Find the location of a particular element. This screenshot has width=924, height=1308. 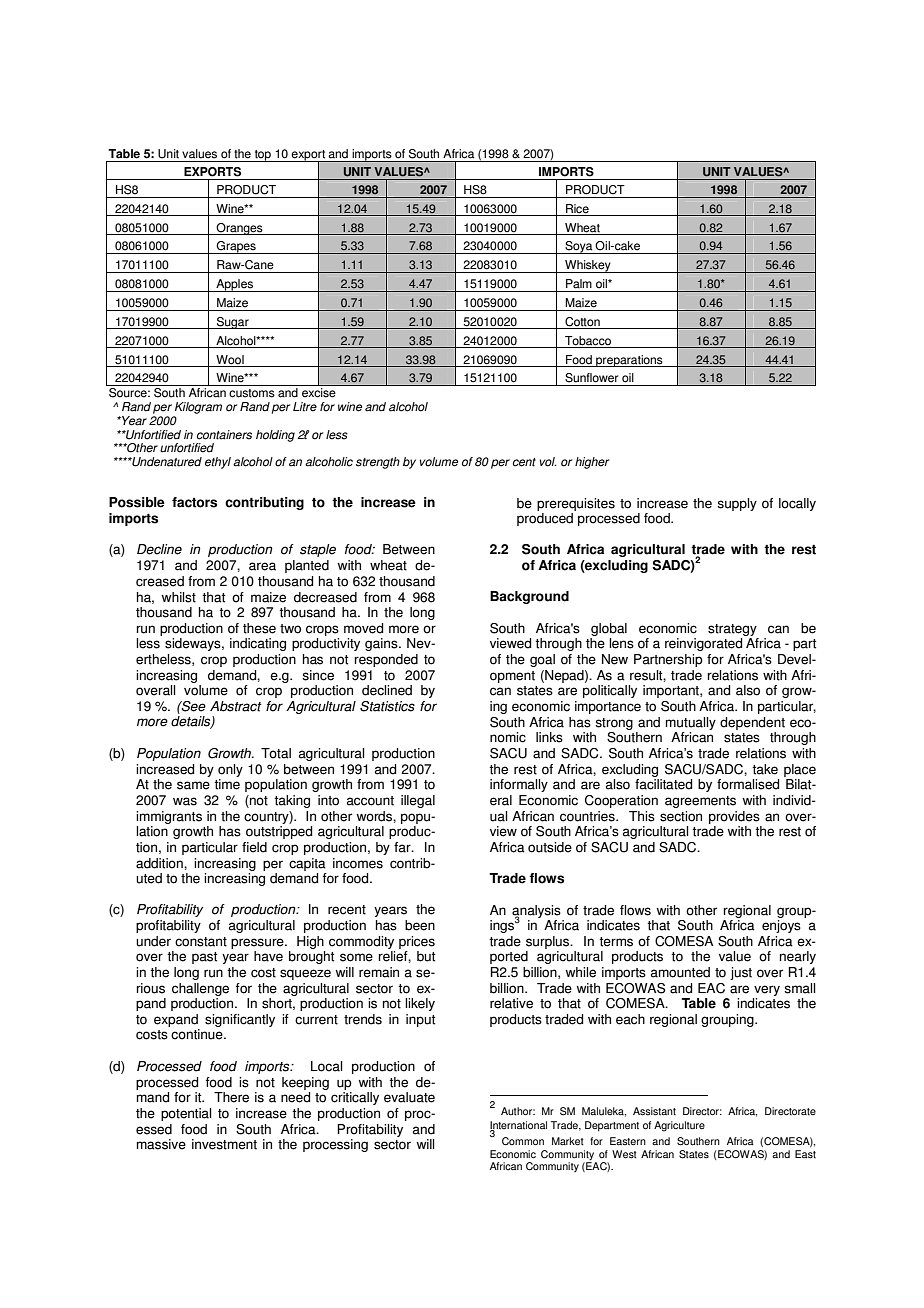

top is located at coordinates (262, 156).
